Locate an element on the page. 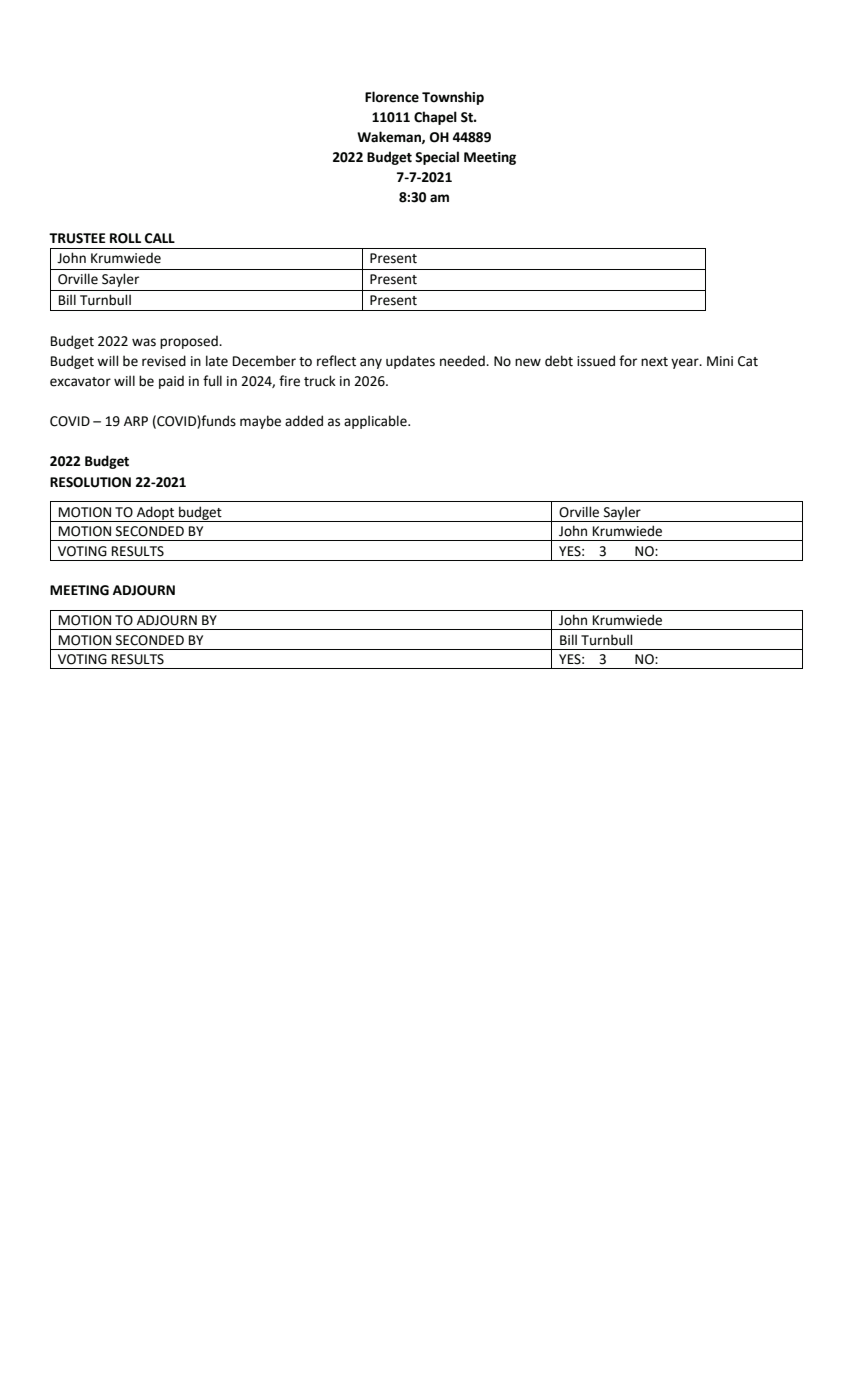 Image resolution: width=849 pixels, height=1400 pixels. next is located at coordinates (654, 362).
